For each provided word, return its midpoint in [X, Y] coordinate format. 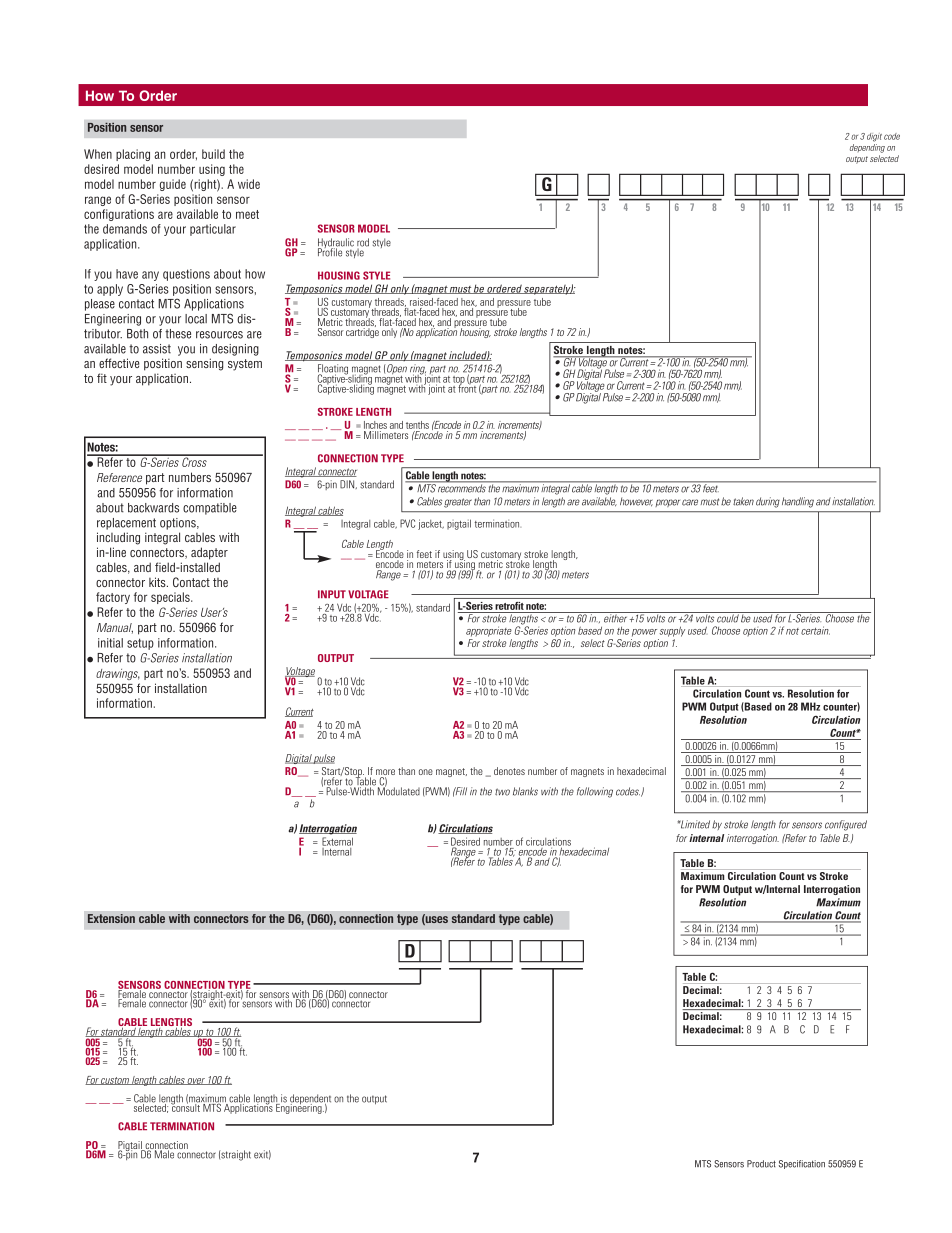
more [385, 773]
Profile [330, 251]
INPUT [332, 594]
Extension [111, 918]
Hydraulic [336, 244]
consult [186, 1106]
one [426, 772]
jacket [431, 524]
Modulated [399, 790]
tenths [417, 425]
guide [173, 185]
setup [140, 644]
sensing [204, 364]
